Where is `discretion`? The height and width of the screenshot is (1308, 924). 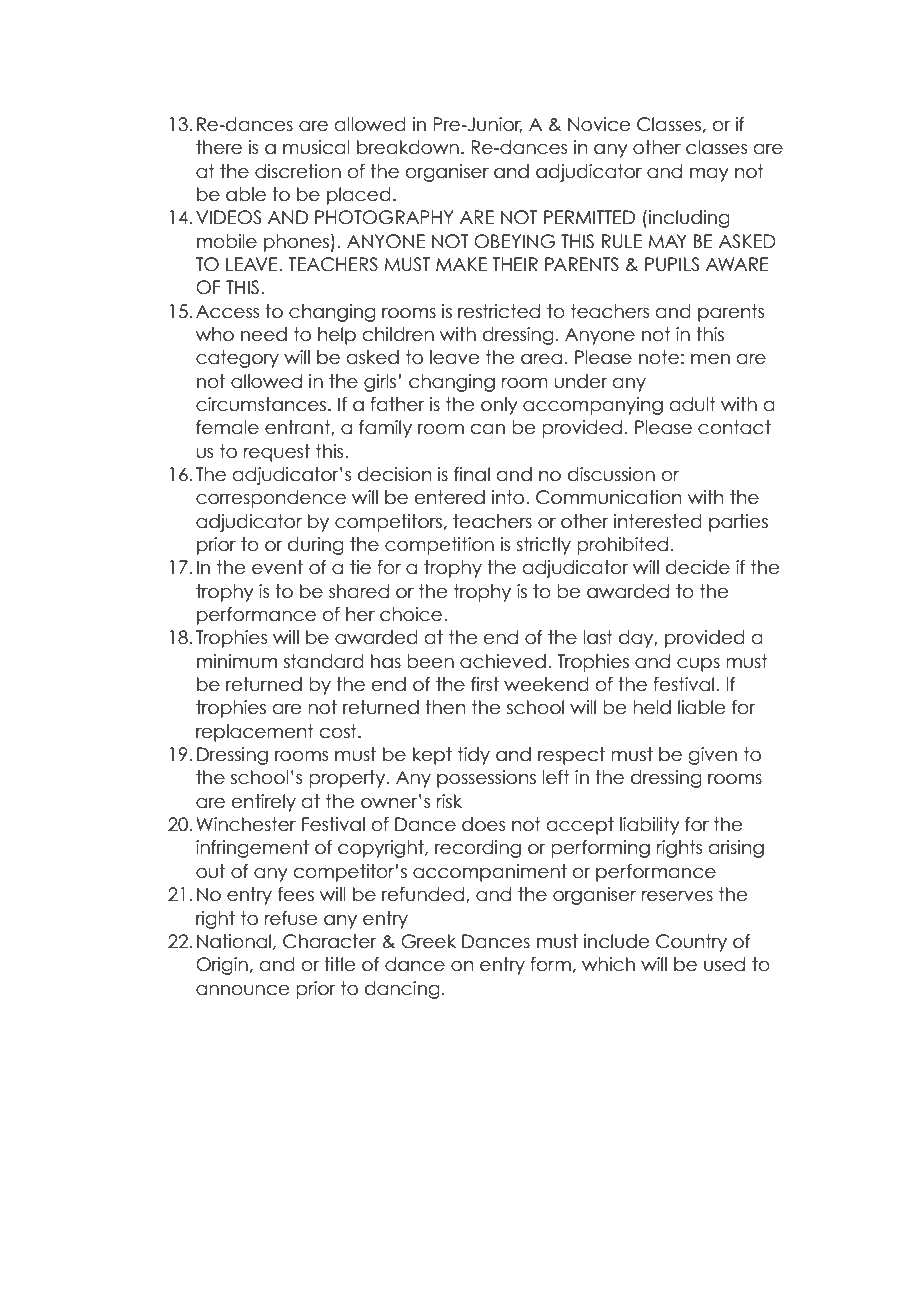
discretion is located at coordinates (298, 171).
